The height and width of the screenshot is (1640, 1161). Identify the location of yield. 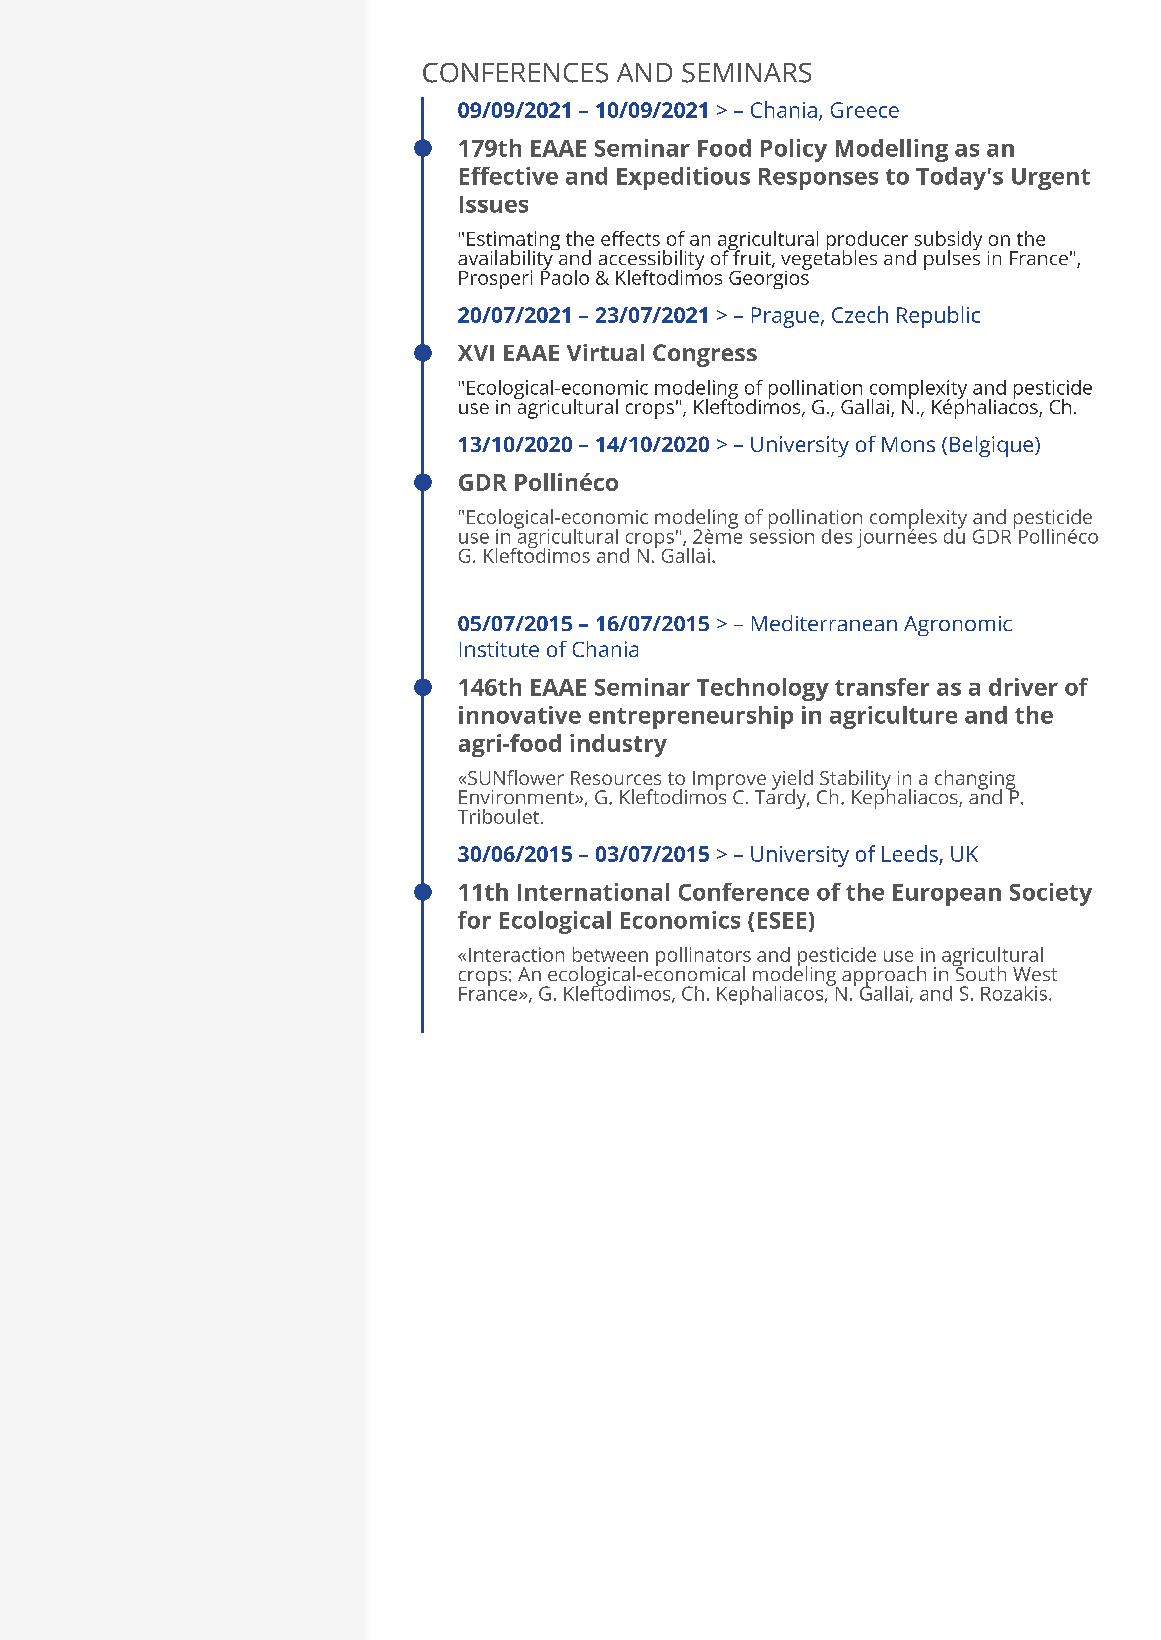
(792, 781).
